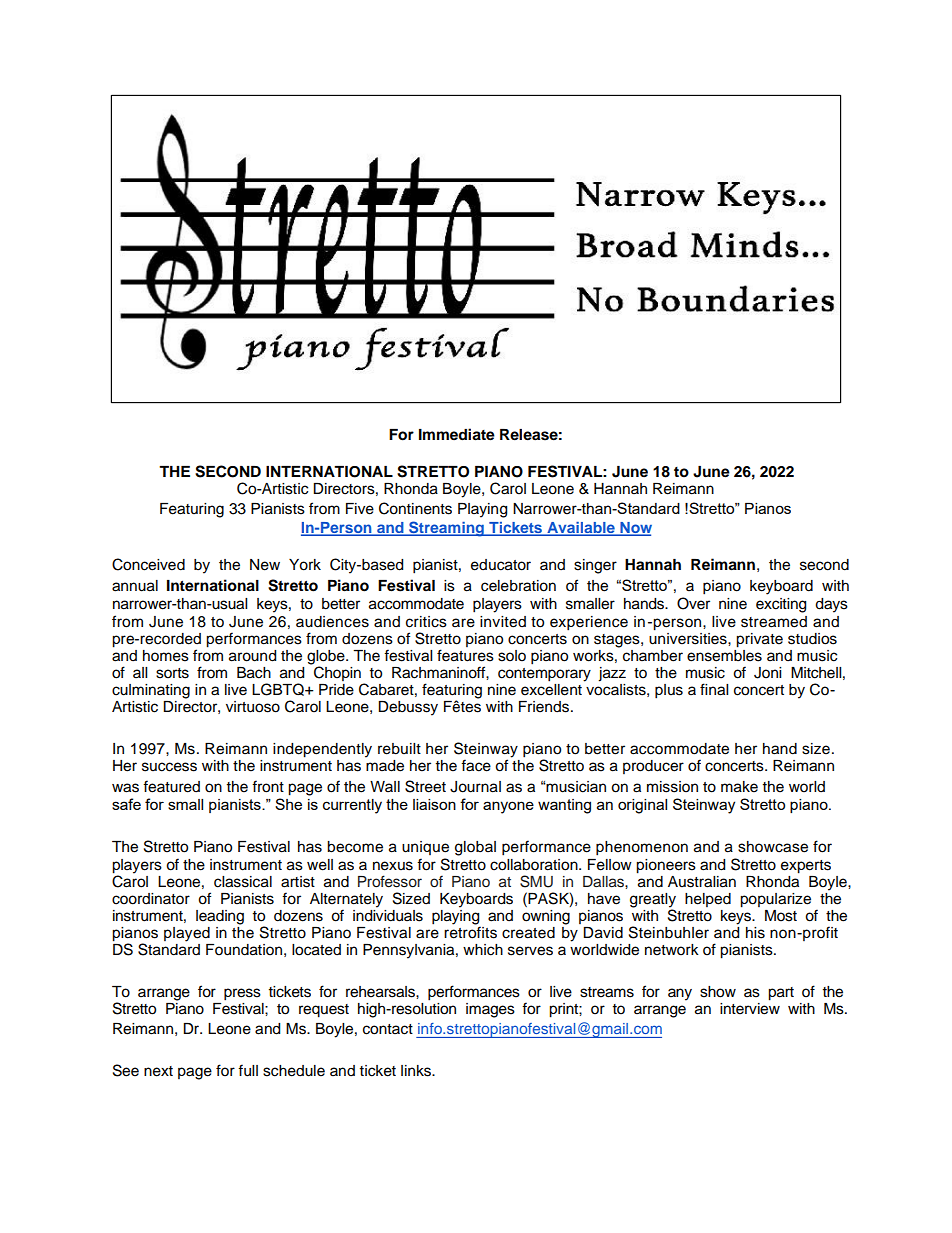 Image resolution: width=952 pixels, height=1233 pixels. What do you see at coordinates (417, 1071) in the image?
I see `links` at bounding box center [417, 1071].
